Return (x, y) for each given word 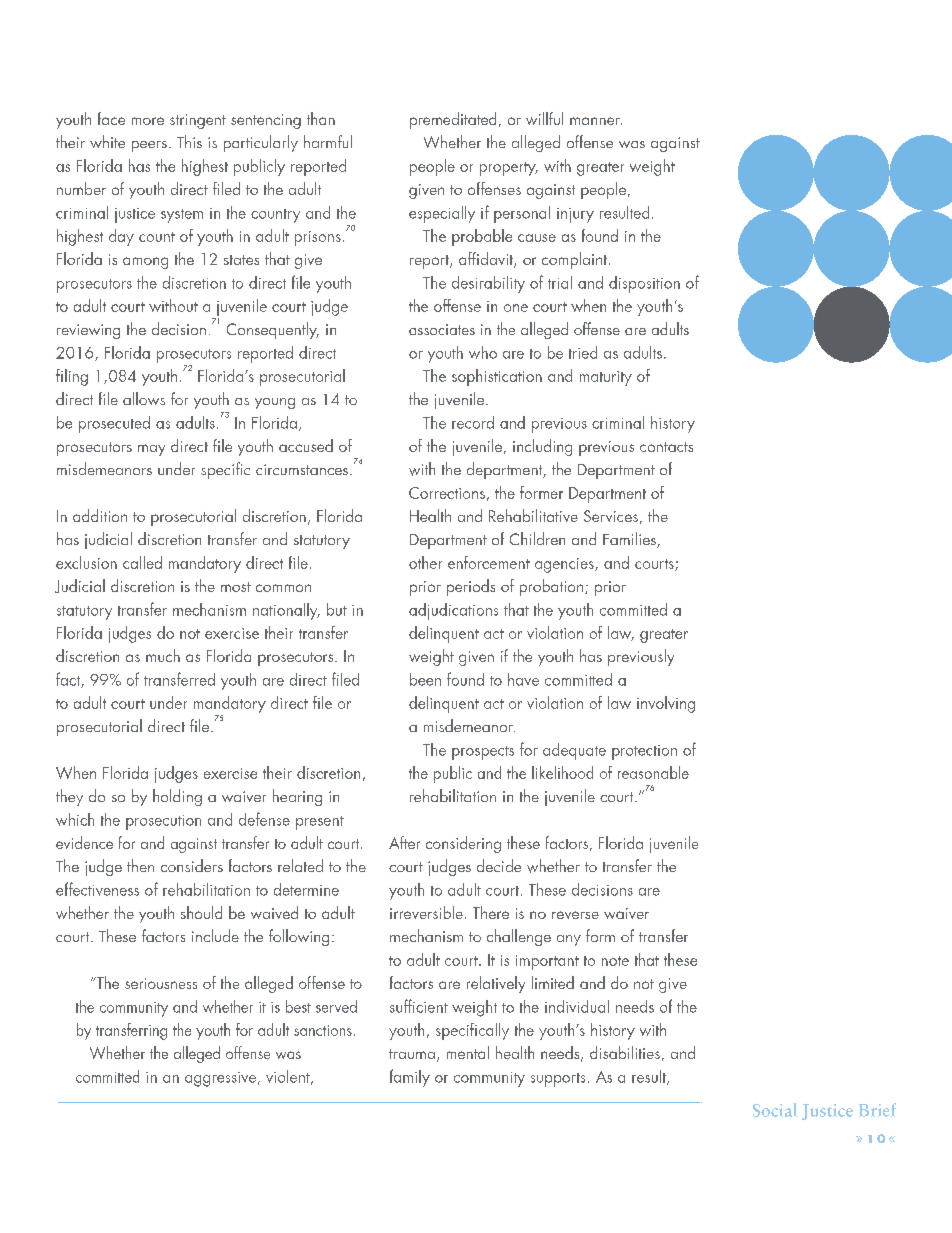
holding (177, 797)
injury (575, 215)
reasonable (653, 772)
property (509, 169)
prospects (483, 753)
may (151, 450)
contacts (666, 447)
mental (468, 1052)
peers (149, 146)
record (473, 422)
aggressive (222, 1079)
